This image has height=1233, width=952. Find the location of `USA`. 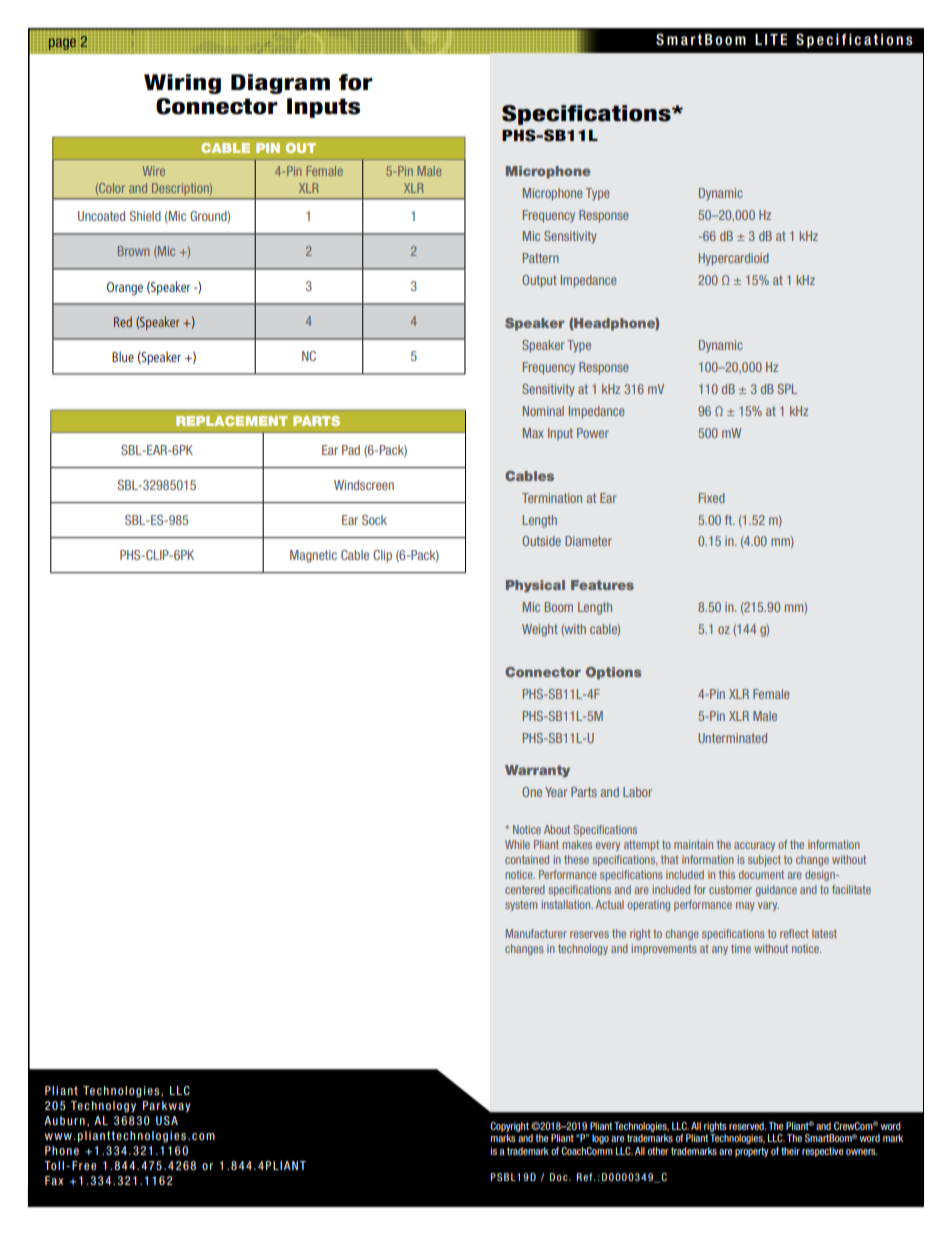

USA is located at coordinates (167, 1120).
